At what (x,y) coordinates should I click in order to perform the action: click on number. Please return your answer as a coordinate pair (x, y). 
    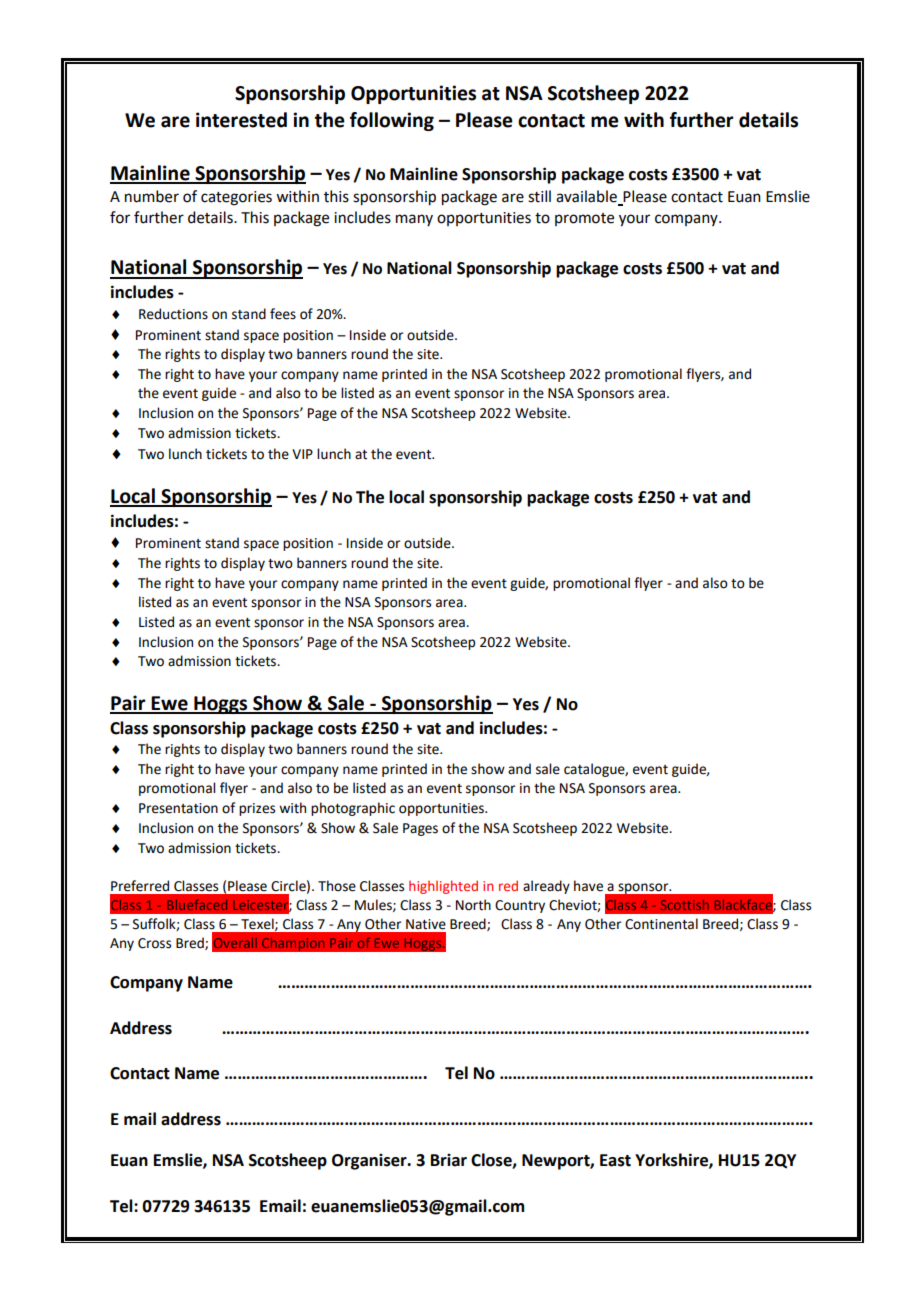
    Looking at the image, I should click on (152, 196).
